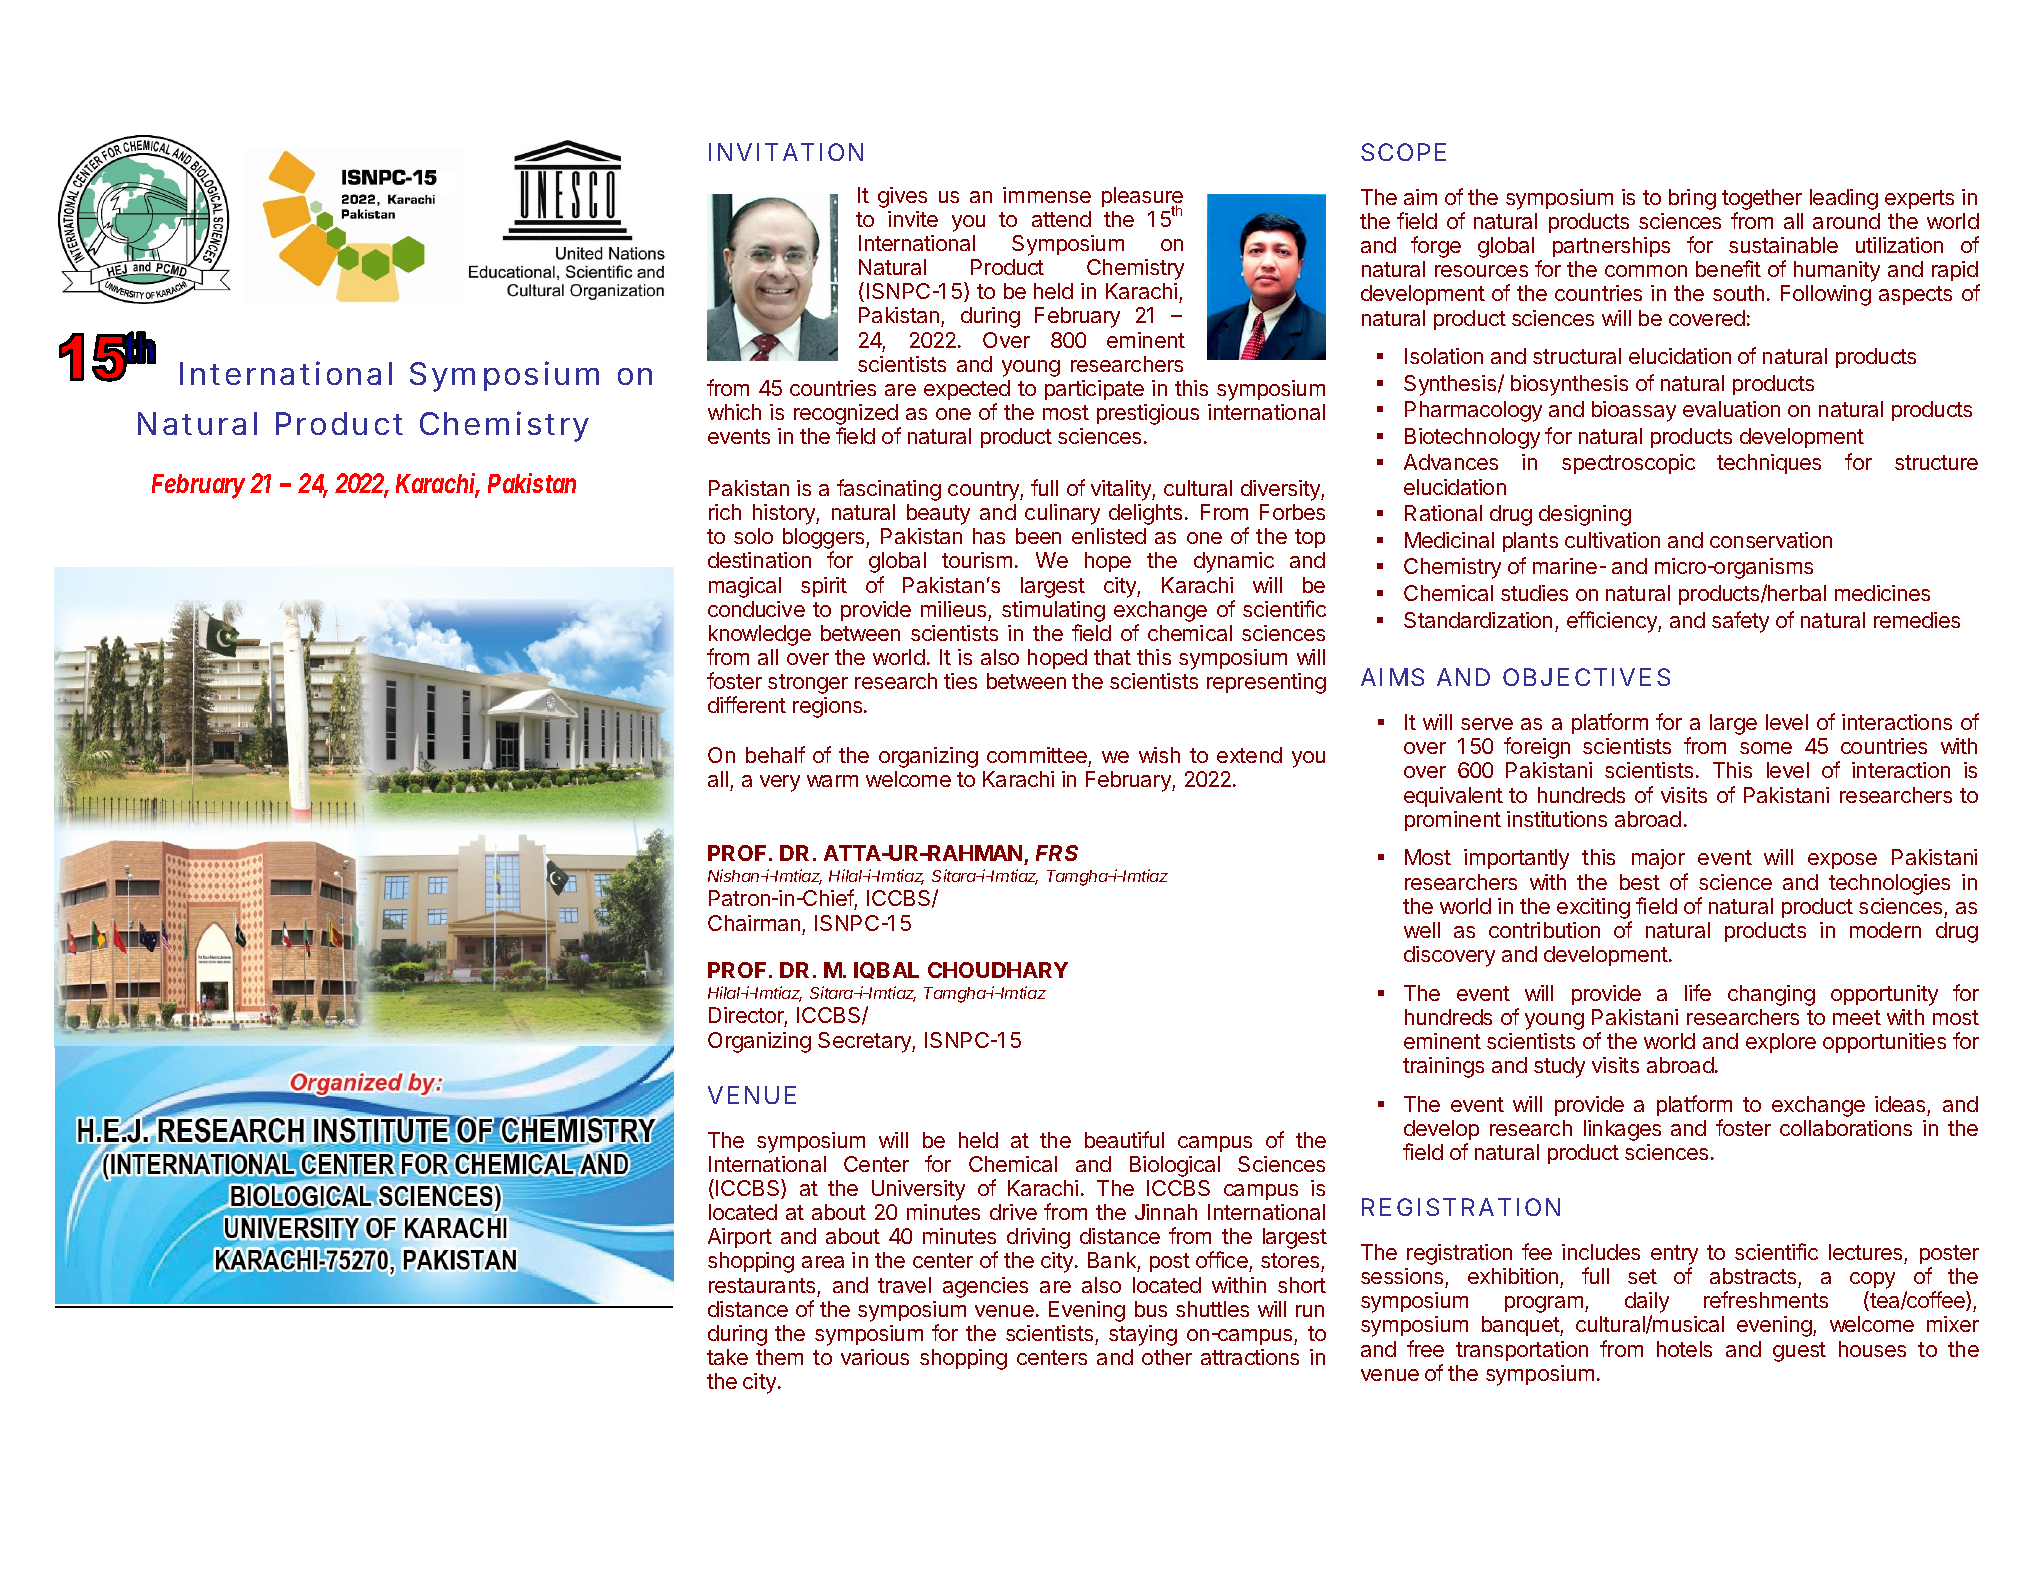  What do you see at coordinates (902, 197) in the screenshot?
I see `gives` at bounding box center [902, 197].
